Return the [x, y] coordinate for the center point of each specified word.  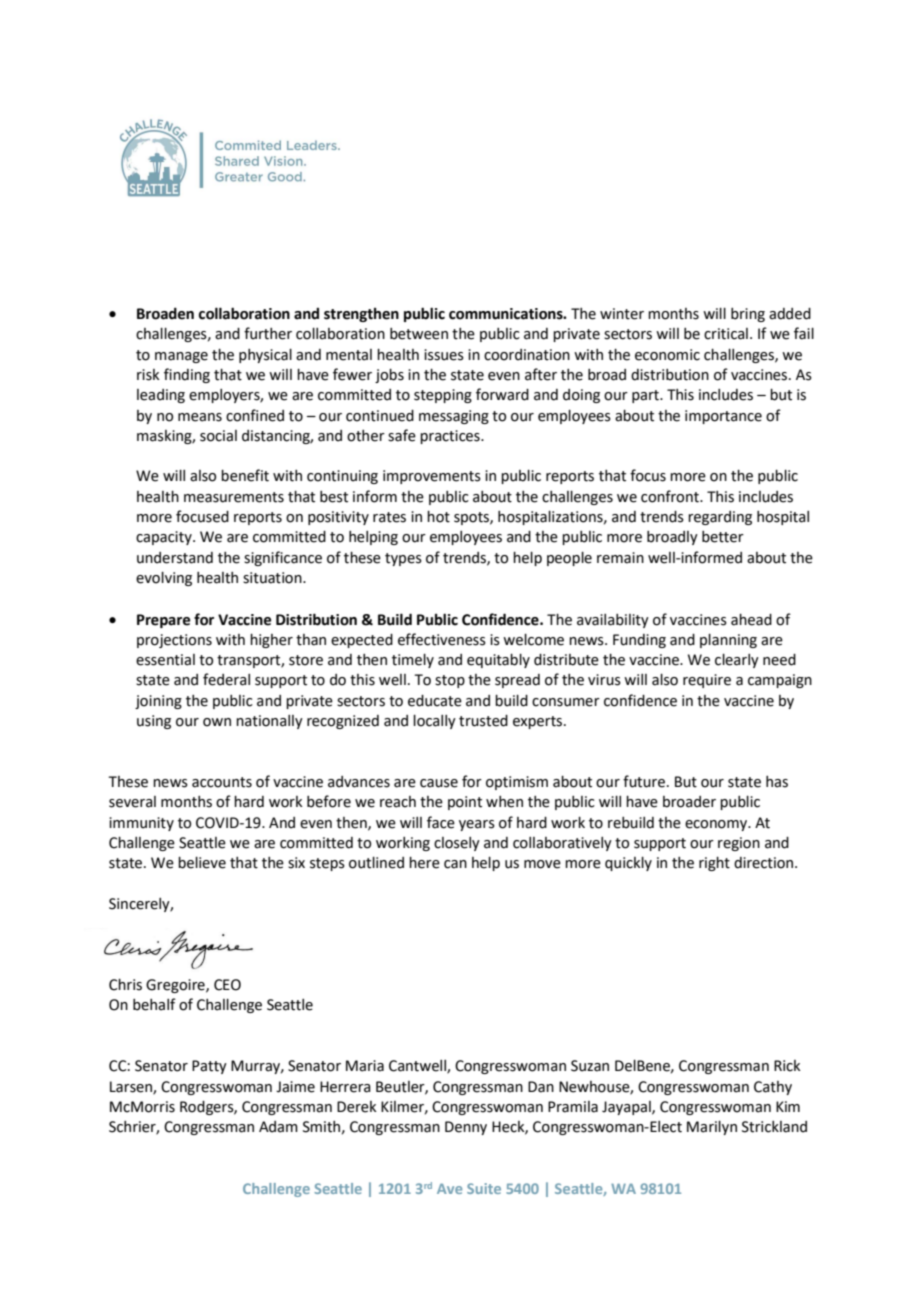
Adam [278, 1127]
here [424, 863]
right [714, 864]
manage [181, 357]
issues [444, 355]
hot [438, 517]
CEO [227, 985]
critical [726, 334]
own [217, 722]
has [777, 782]
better [723, 537]
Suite [484, 1188]
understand [175, 558]
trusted [483, 721]
